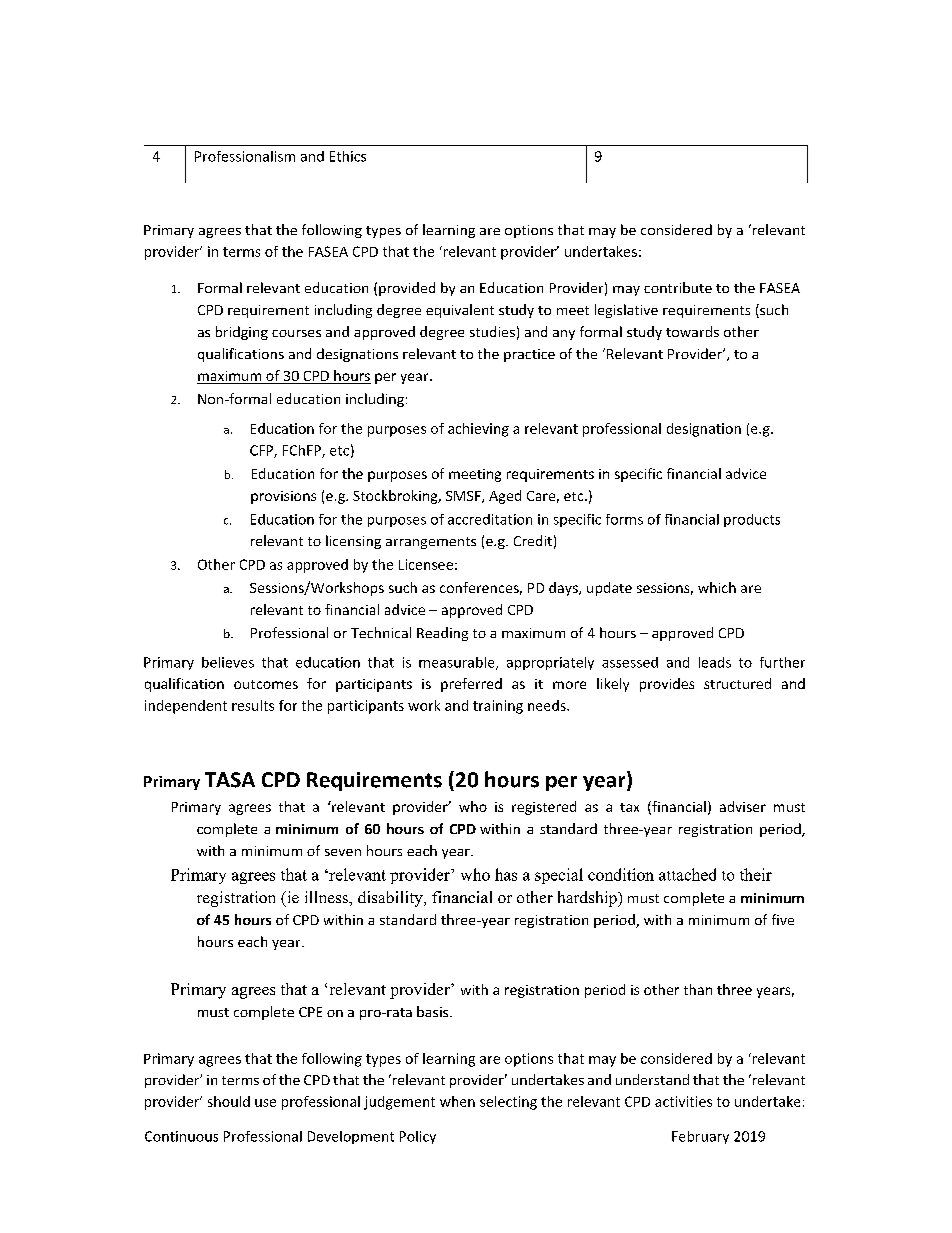  What do you see at coordinates (752, 520) in the document?
I see `products` at bounding box center [752, 520].
